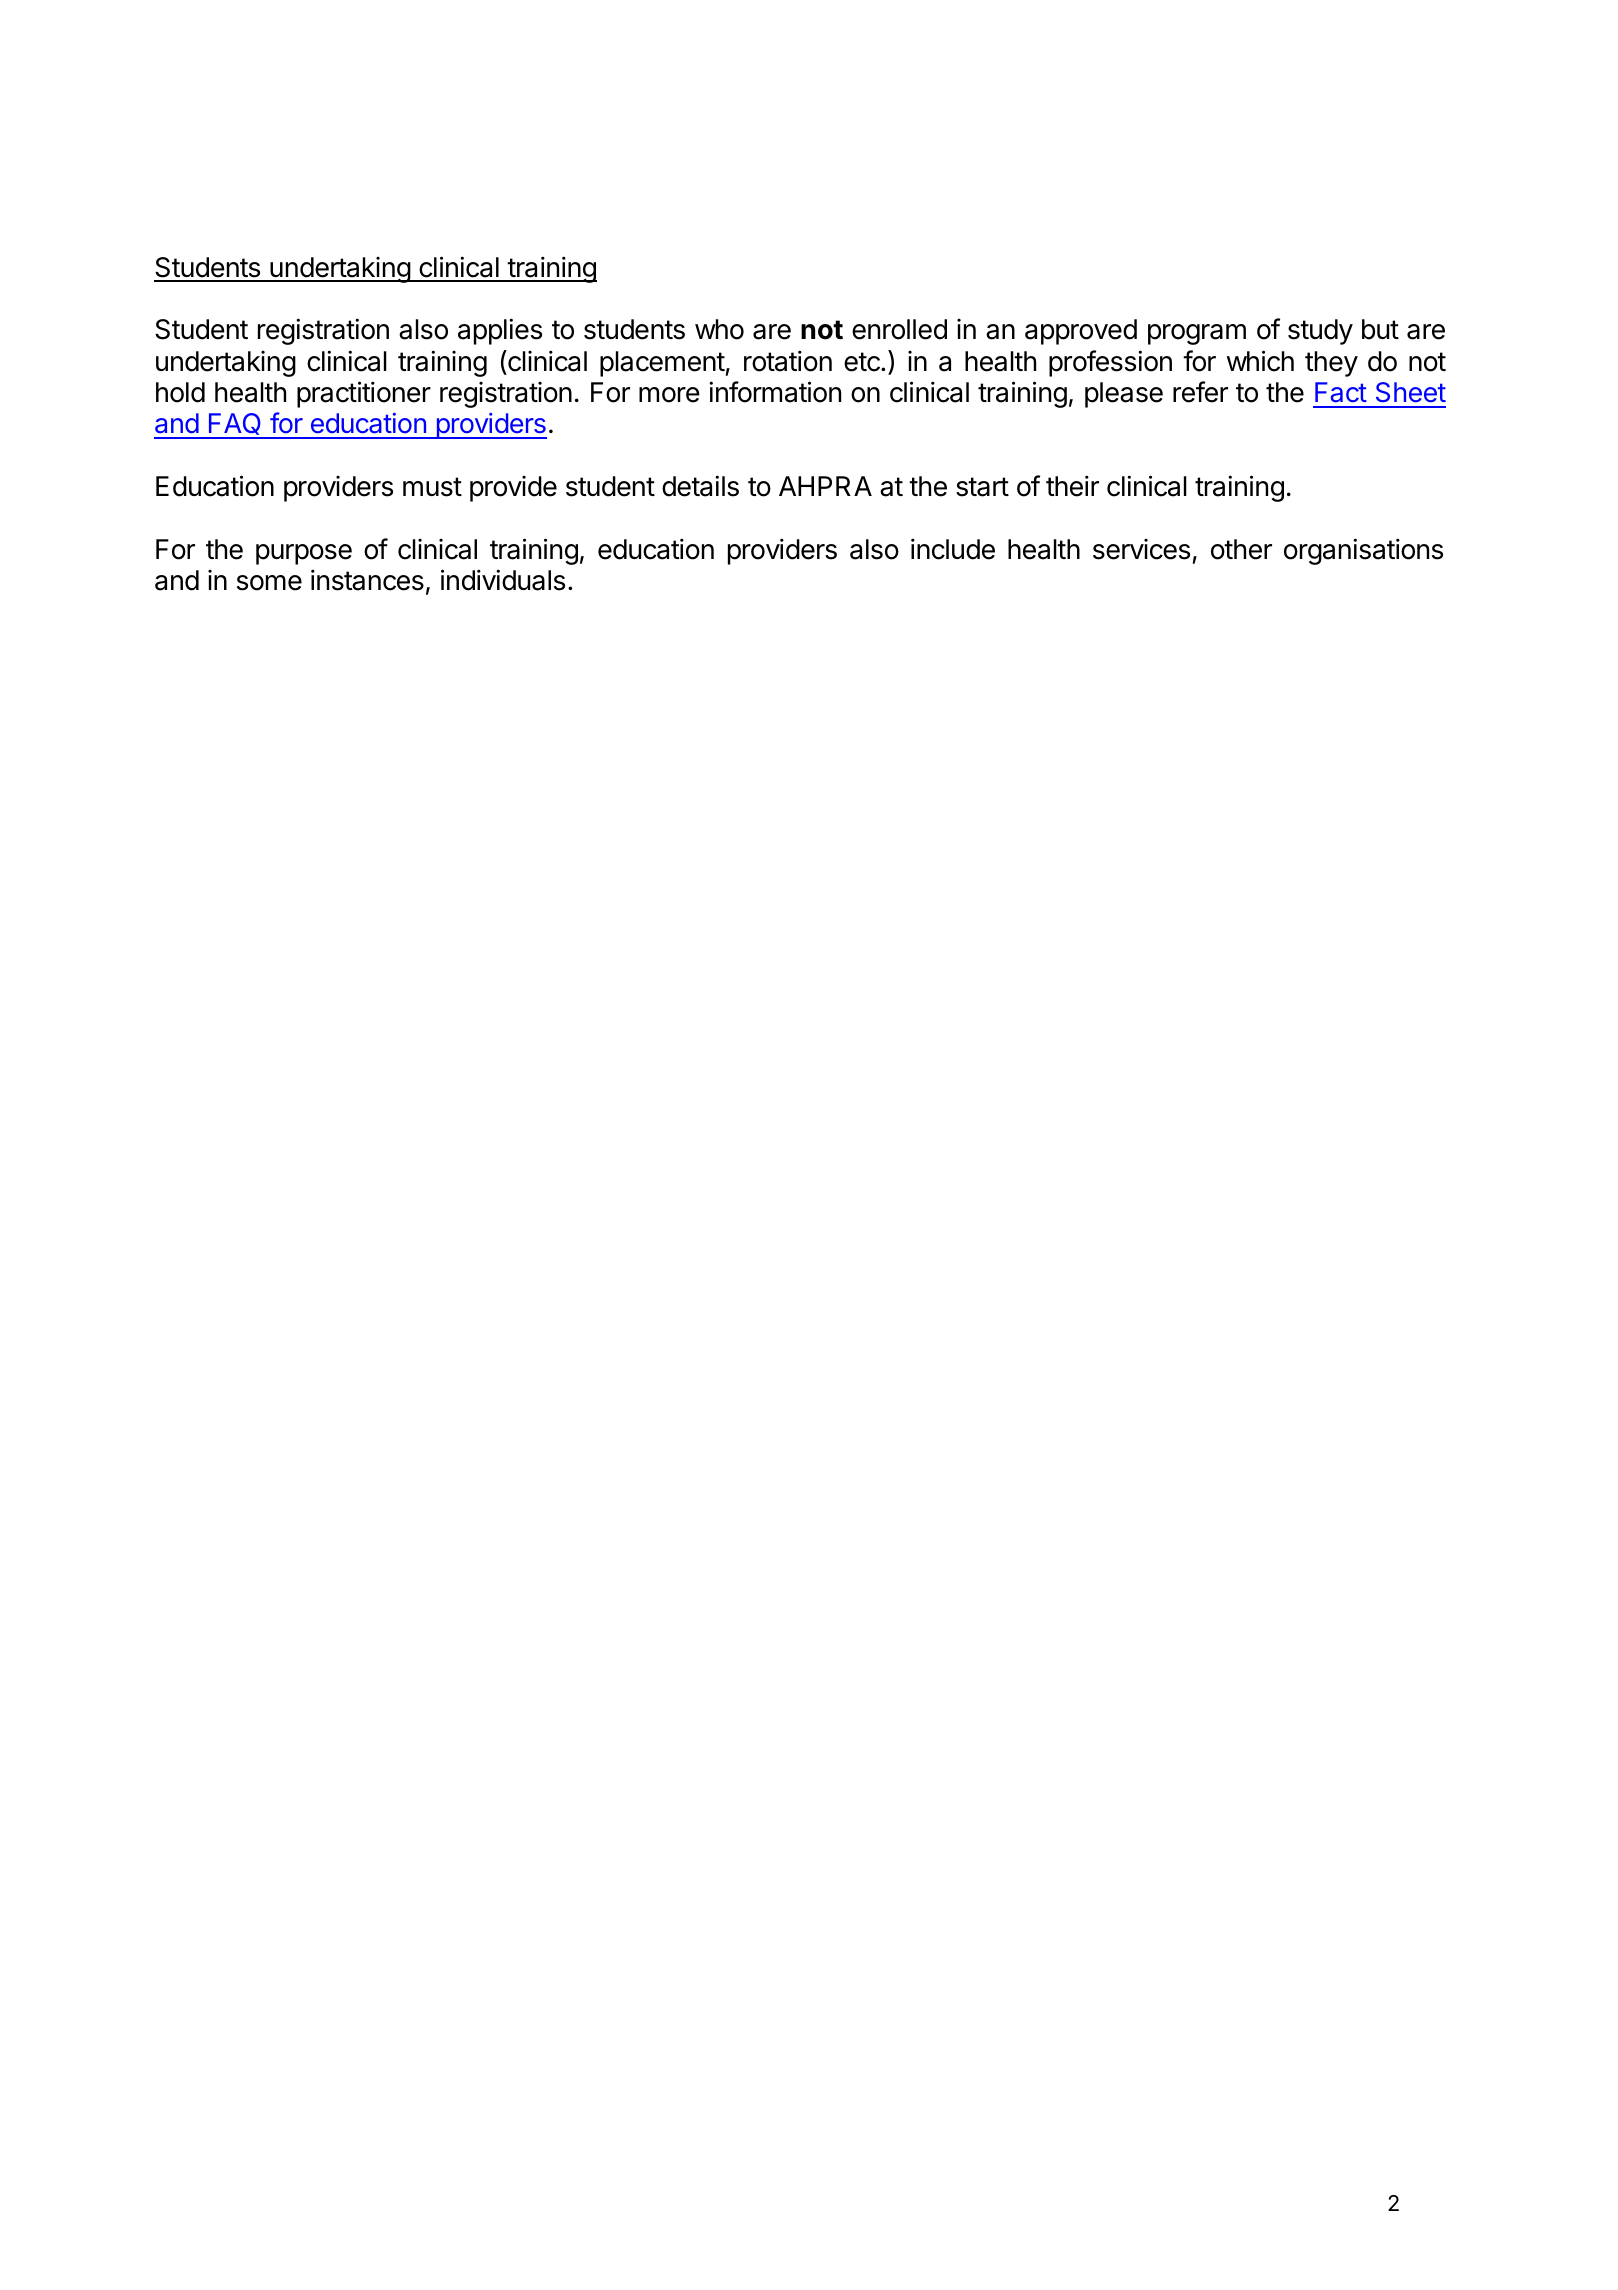 This image has width=1618, height=2290. I want to click on their, so click(1072, 486).
